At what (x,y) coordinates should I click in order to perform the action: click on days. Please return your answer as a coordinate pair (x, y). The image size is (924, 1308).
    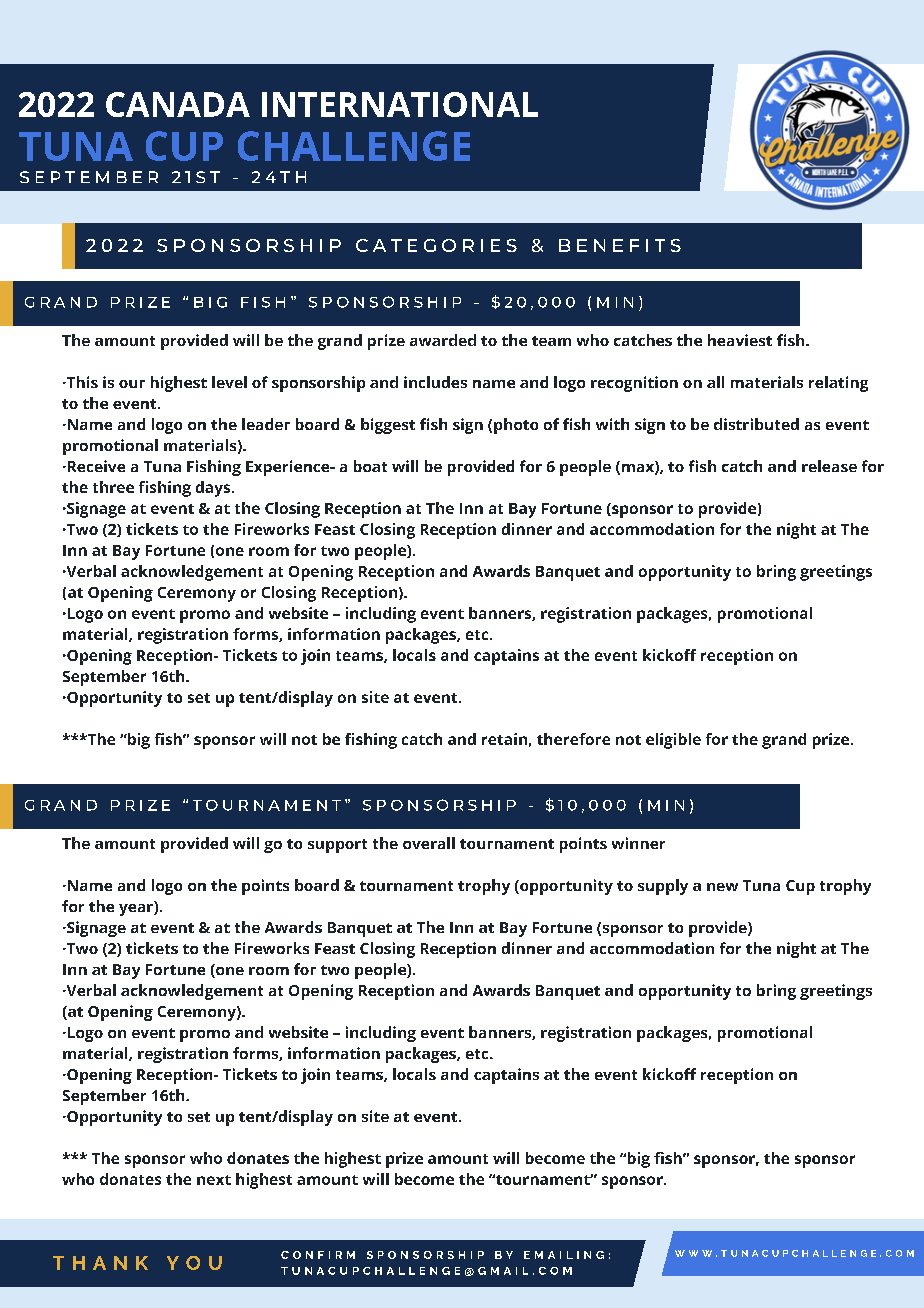
    Looking at the image, I should click on (214, 489).
